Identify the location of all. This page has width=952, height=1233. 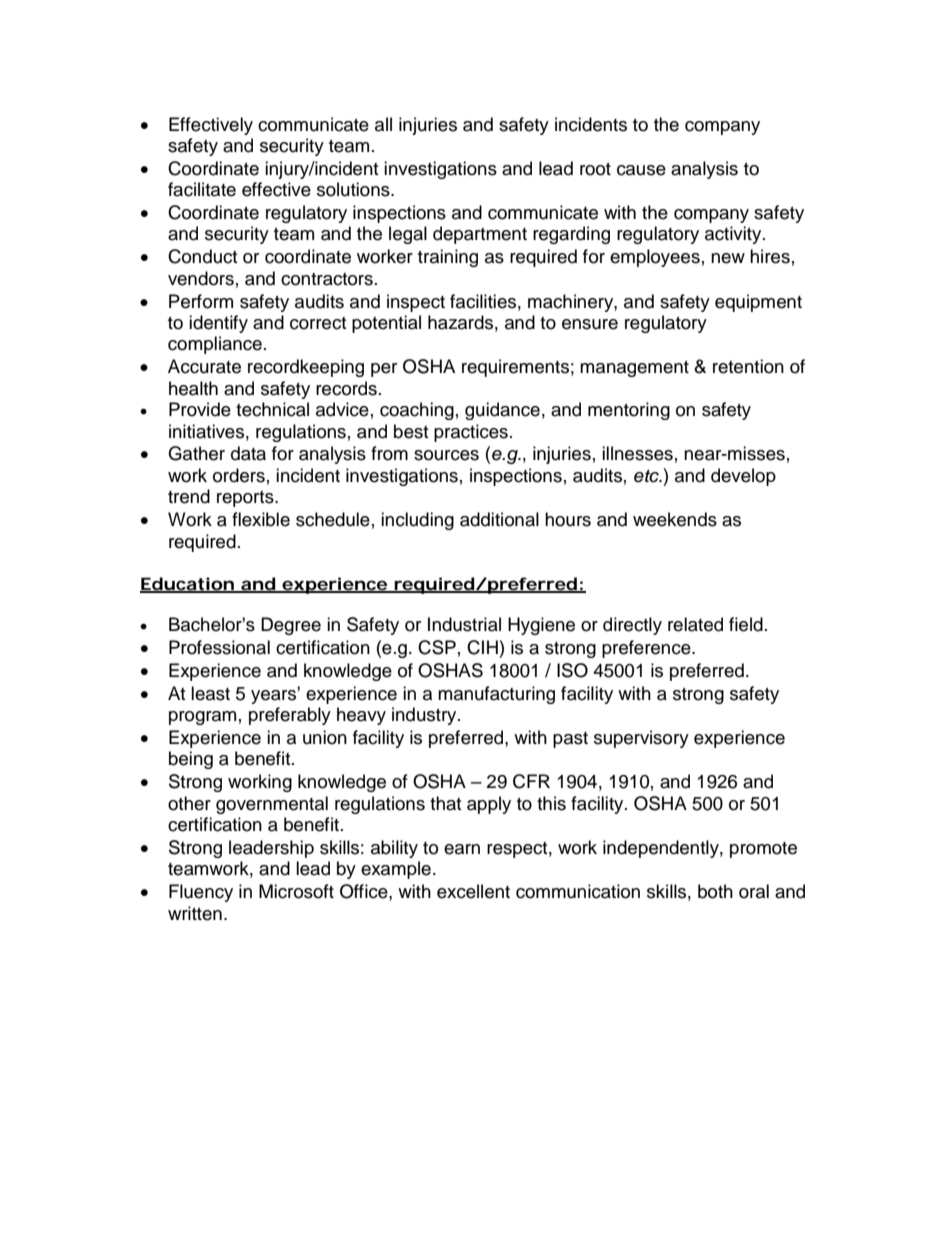
(383, 124).
